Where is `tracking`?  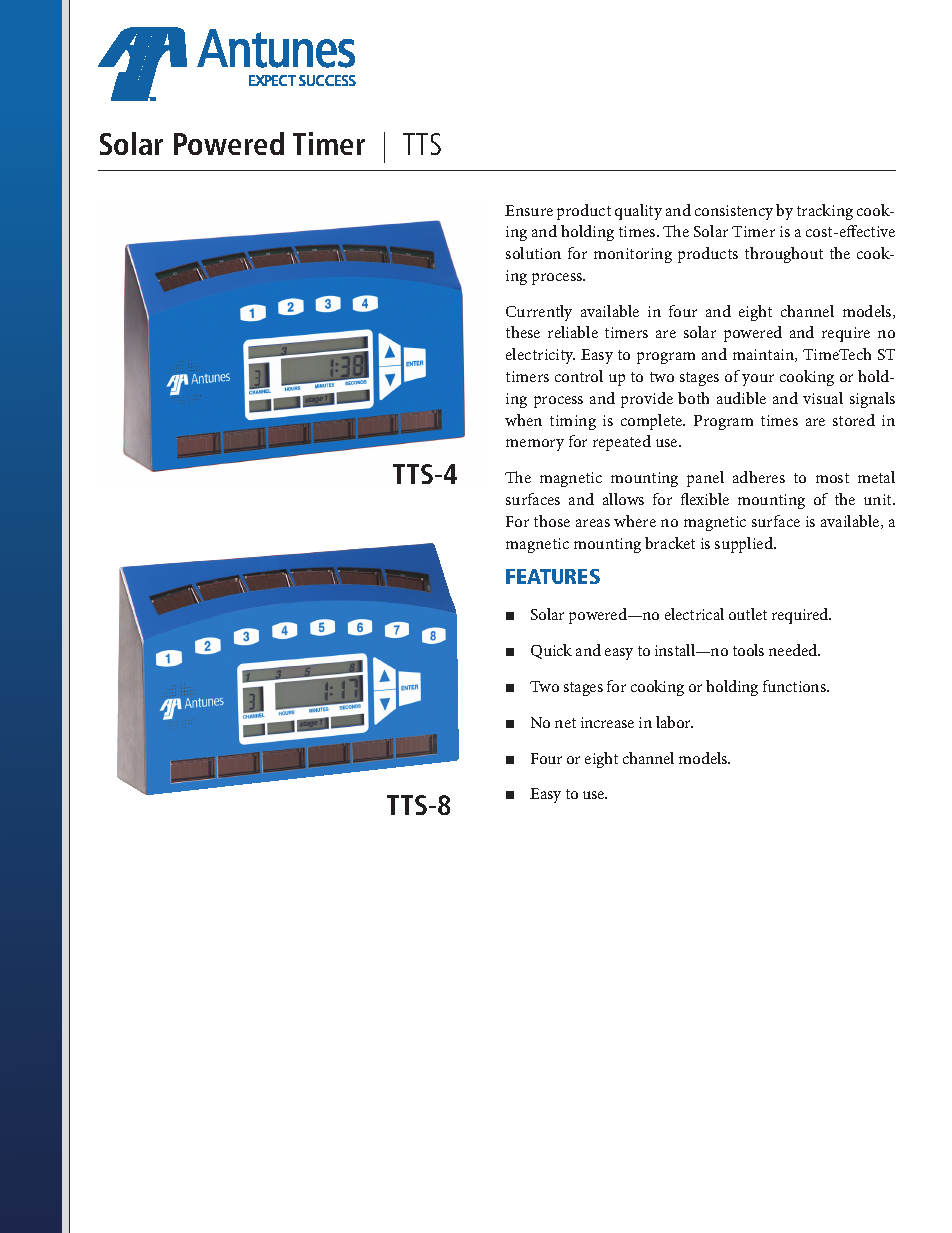
tracking is located at coordinates (825, 212).
